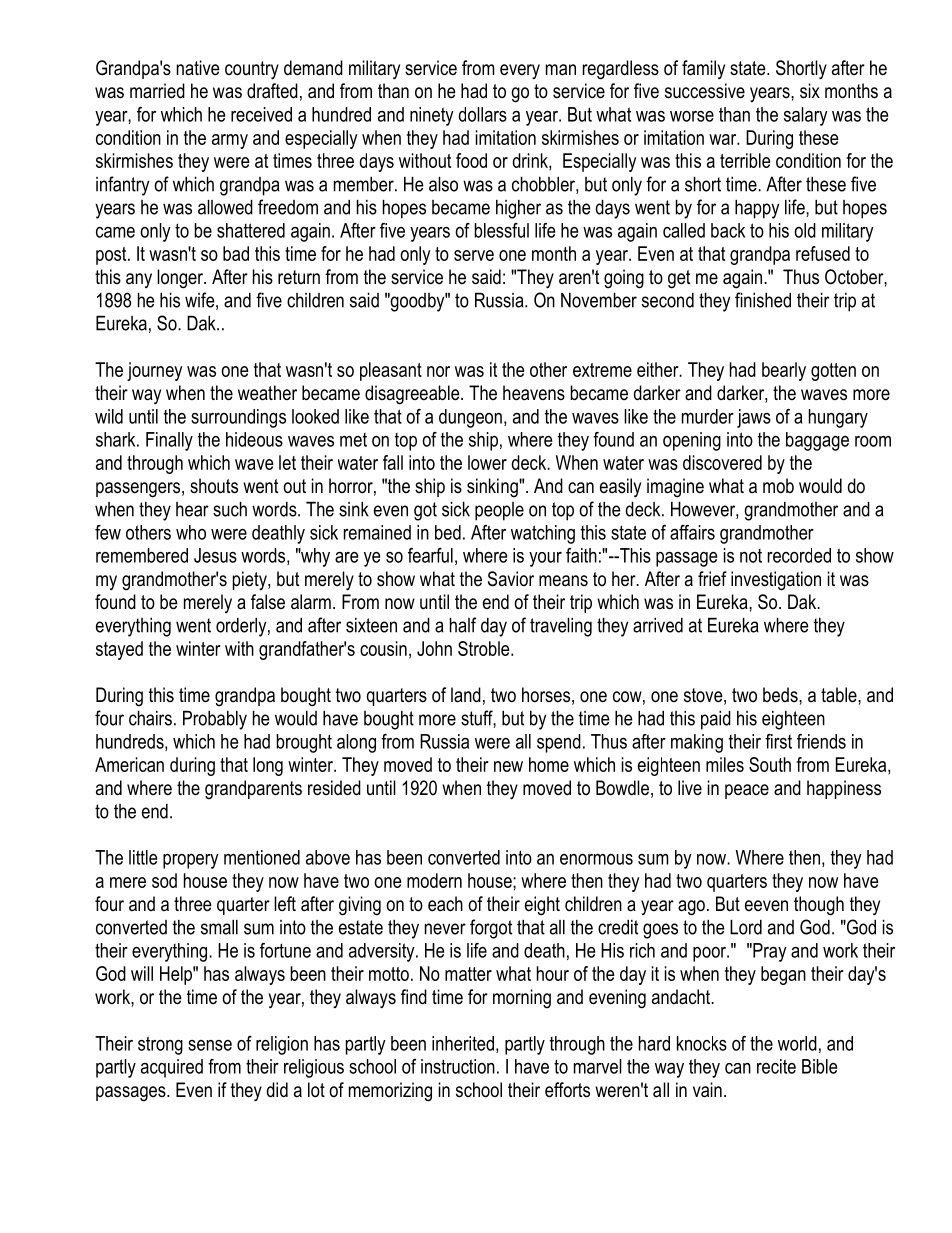 Image resolution: width=952 pixels, height=1233 pixels. I want to click on investigation, so click(776, 581).
